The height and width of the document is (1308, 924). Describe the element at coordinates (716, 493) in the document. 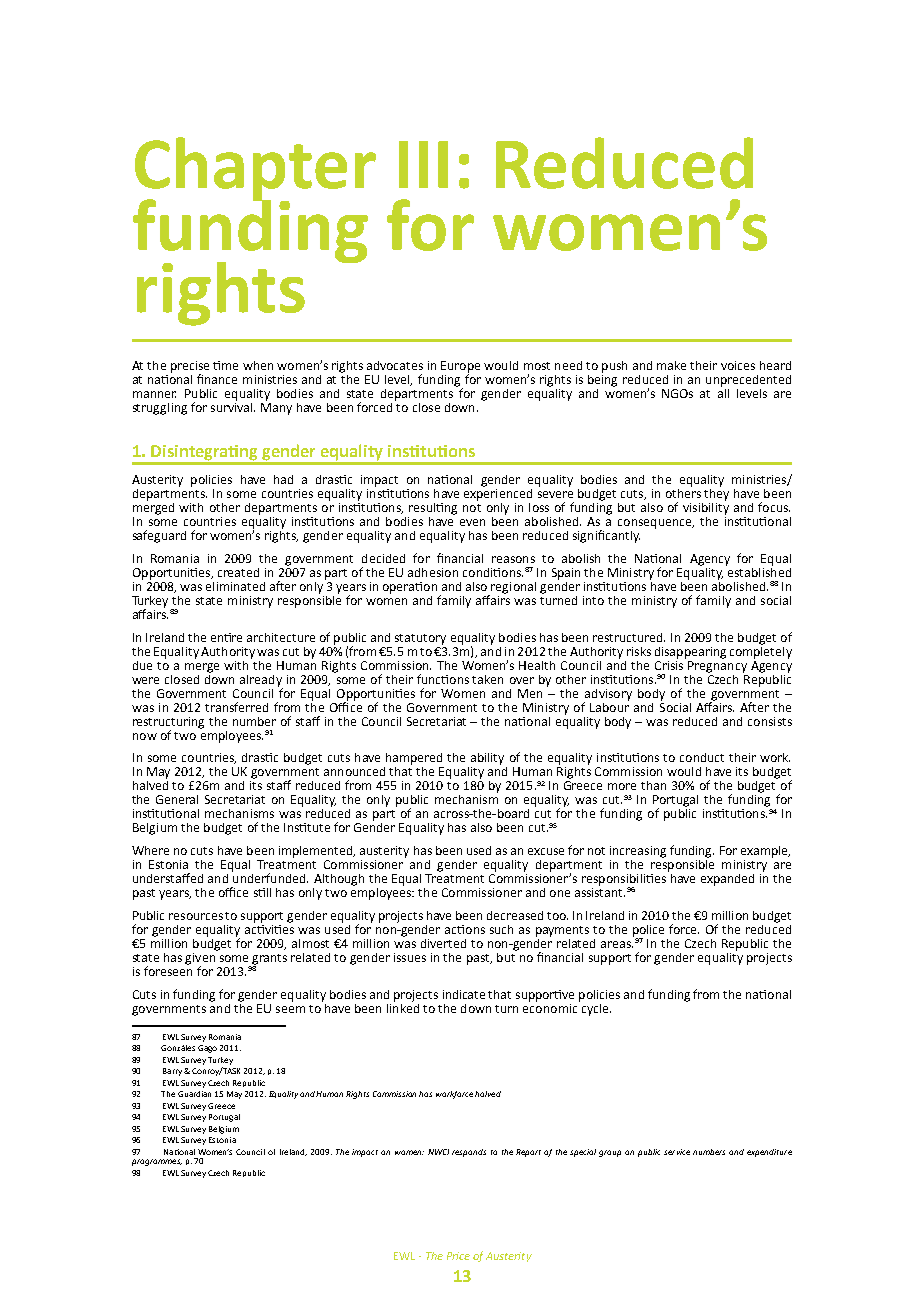

I see `they` at that location.
